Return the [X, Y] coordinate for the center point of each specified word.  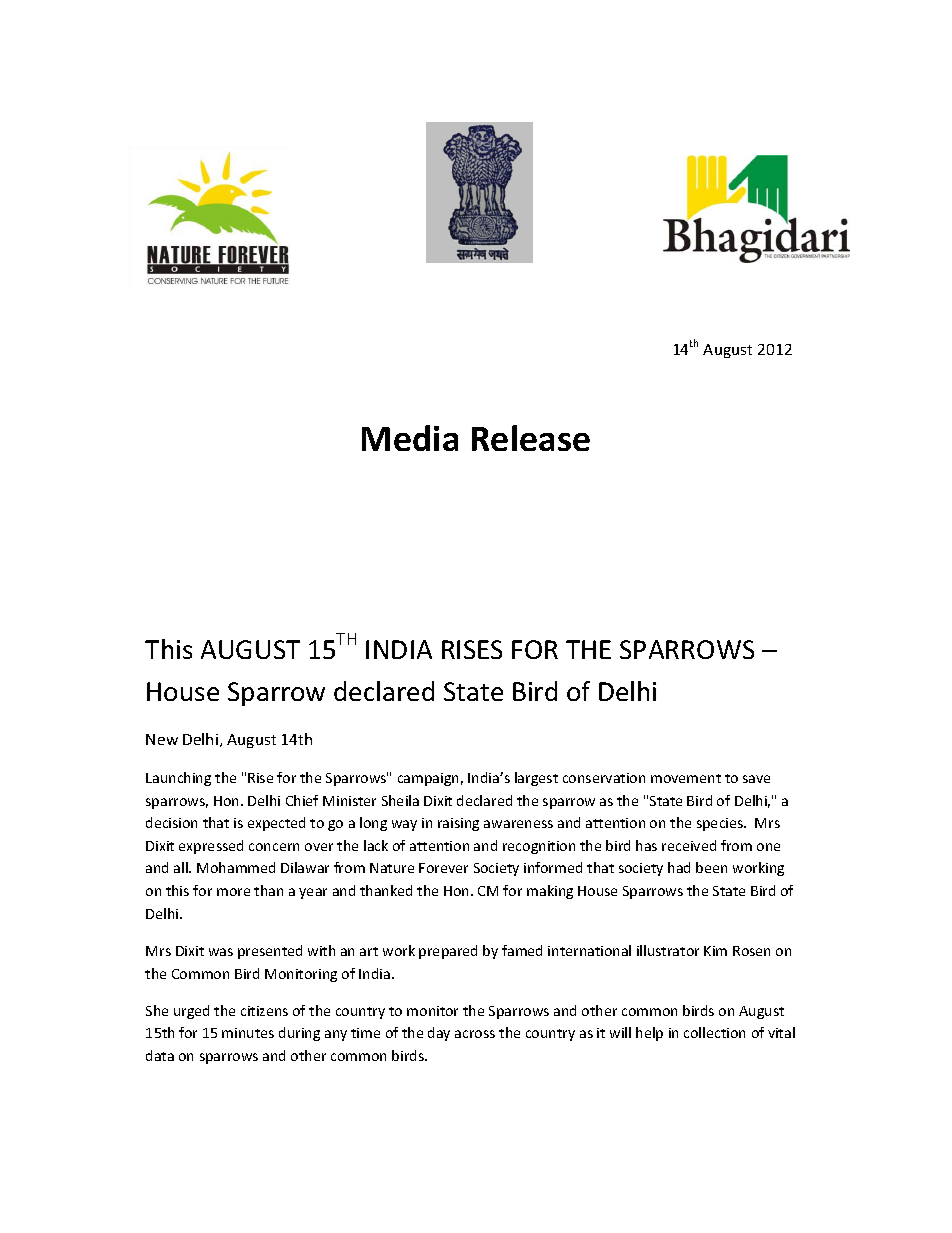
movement [686, 778]
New [162, 739]
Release [531, 438]
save [756, 779]
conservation [604, 778]
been [711, 867]
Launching [178, 779]
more [233, 892]
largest [536, 779]
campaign [428, 779]
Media [410, 438]
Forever [443, 868]
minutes [248, 1033]
